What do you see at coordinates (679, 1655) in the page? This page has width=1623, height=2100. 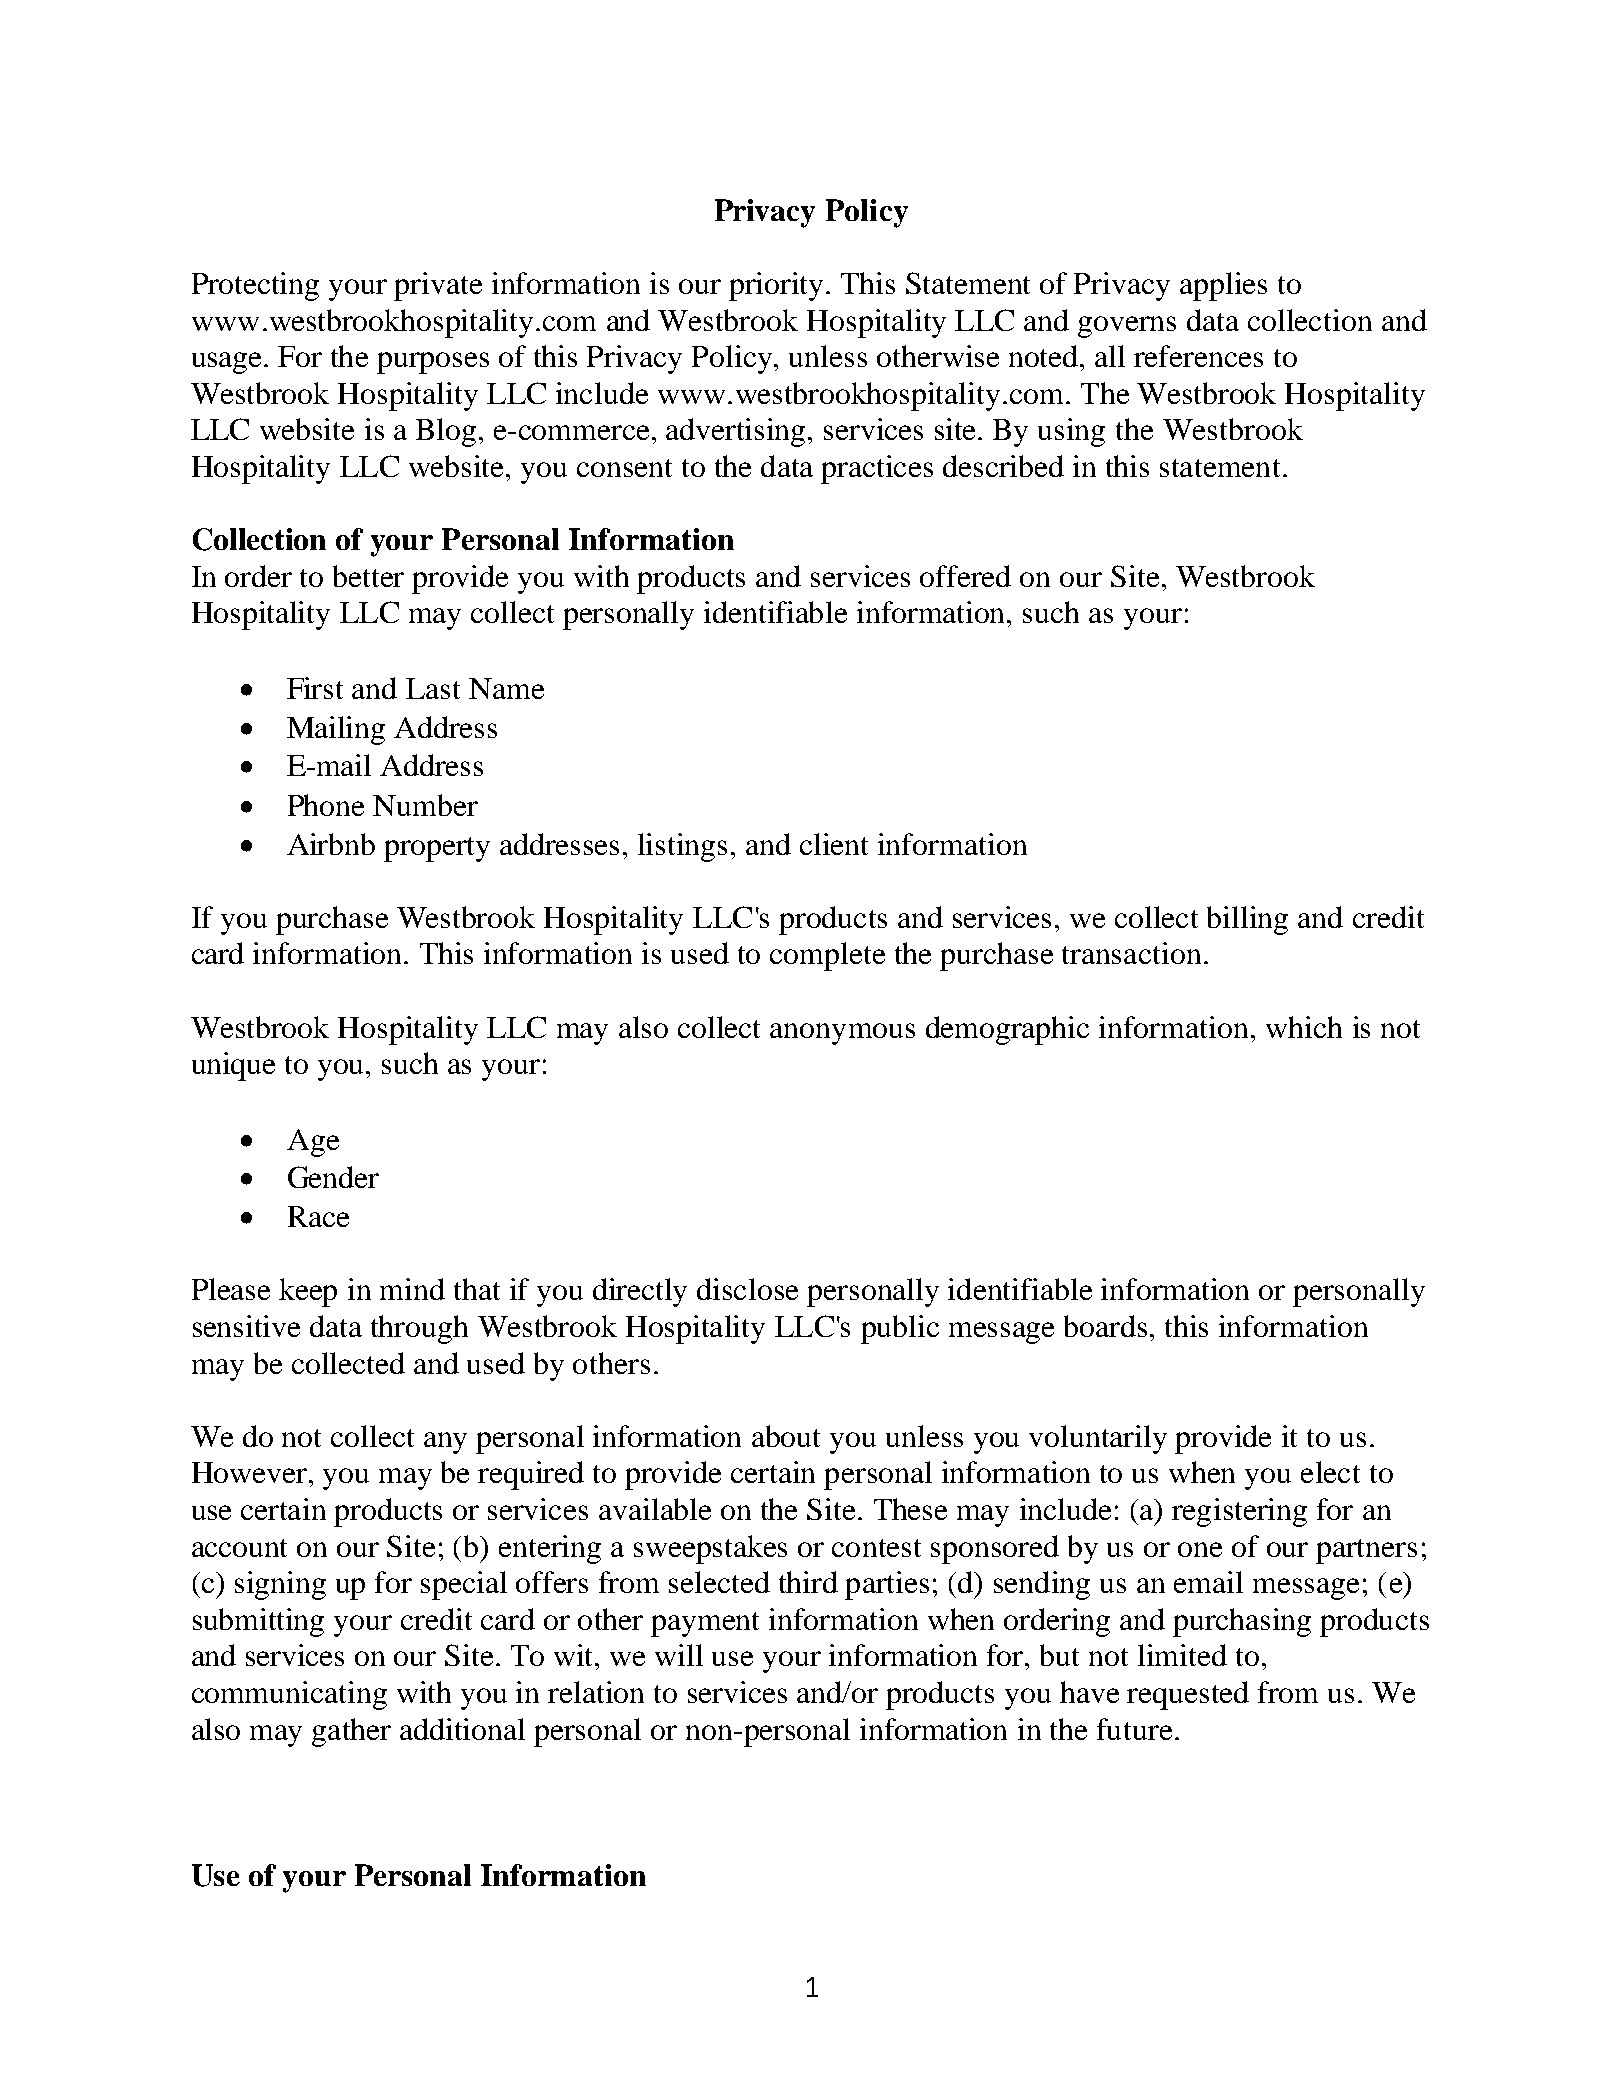 I see `will` at bounding box center [679, 1655].
